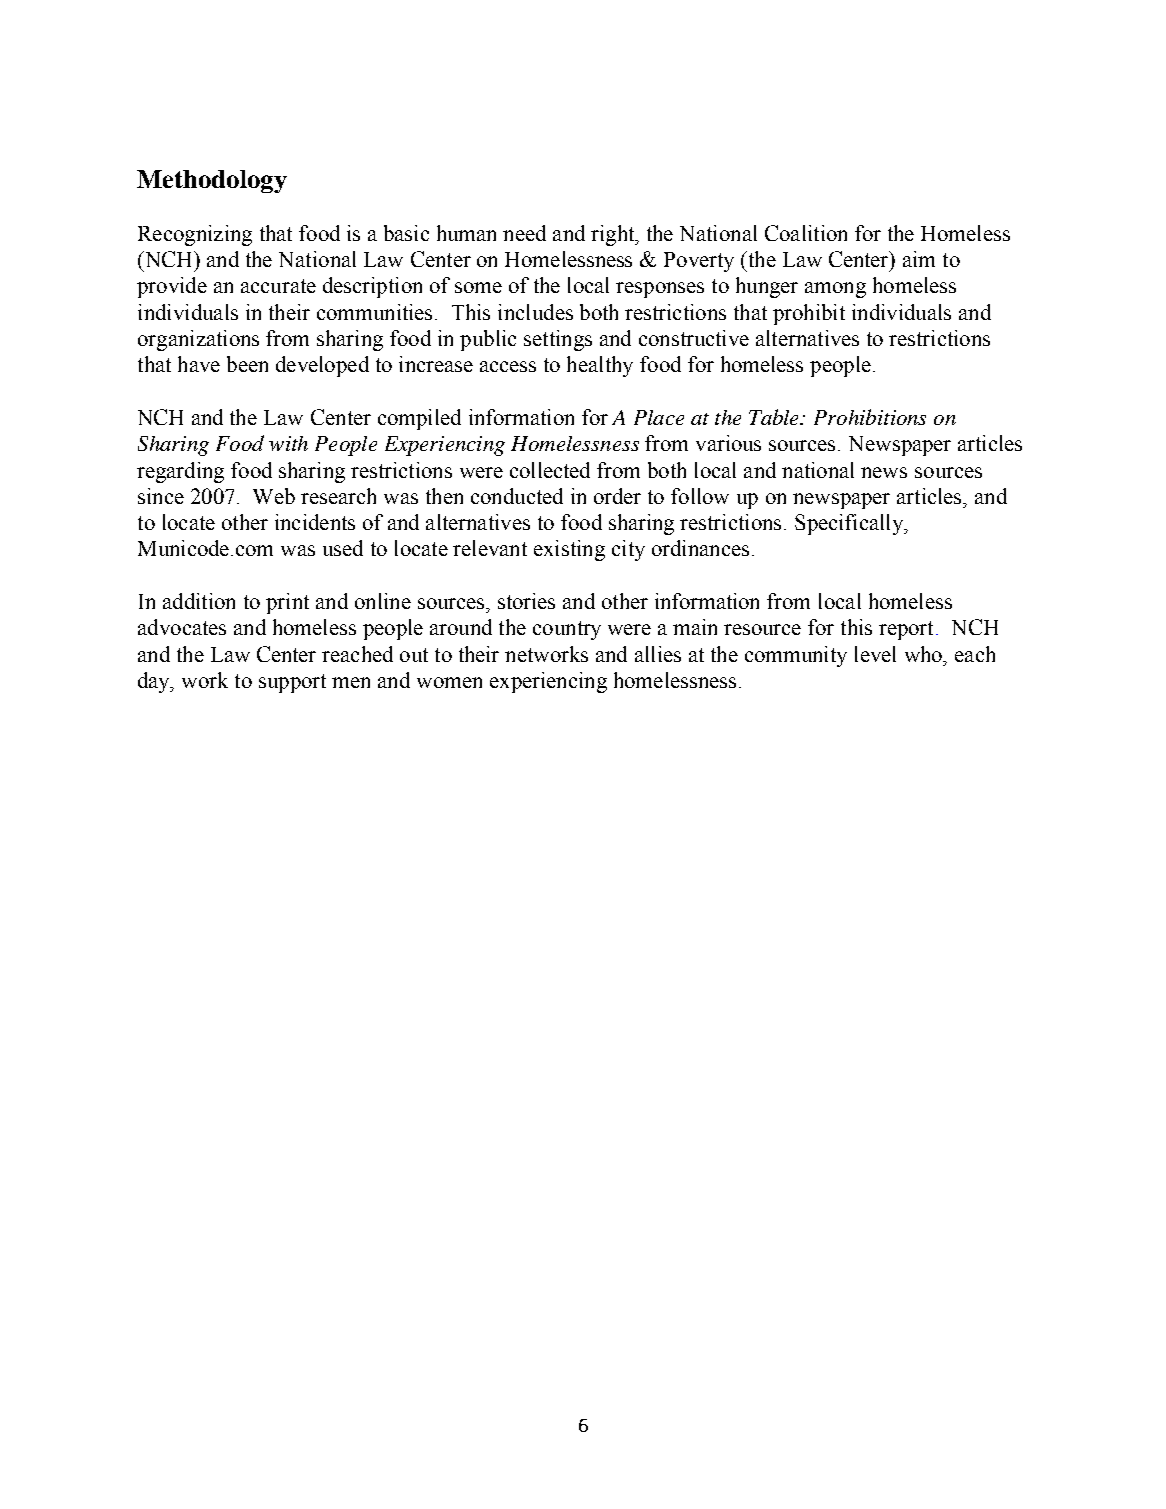 This document has height=1509, width=1166. Describe the element at coordinates (558, 340) in the document. I see `settings` at that location.
